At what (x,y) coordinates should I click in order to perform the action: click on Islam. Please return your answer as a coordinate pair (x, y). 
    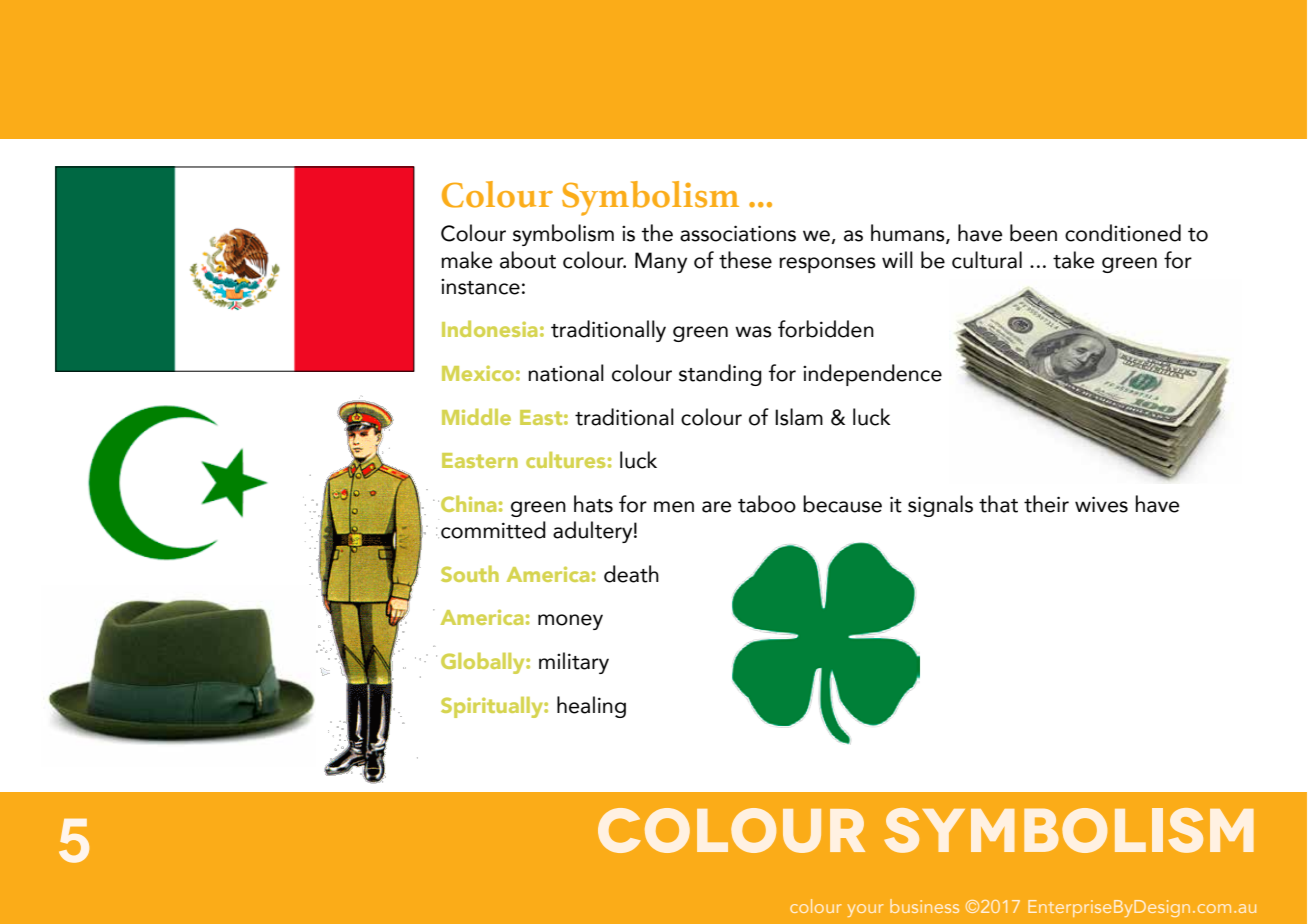
    Looking at the image, I should click on (799, 417).
